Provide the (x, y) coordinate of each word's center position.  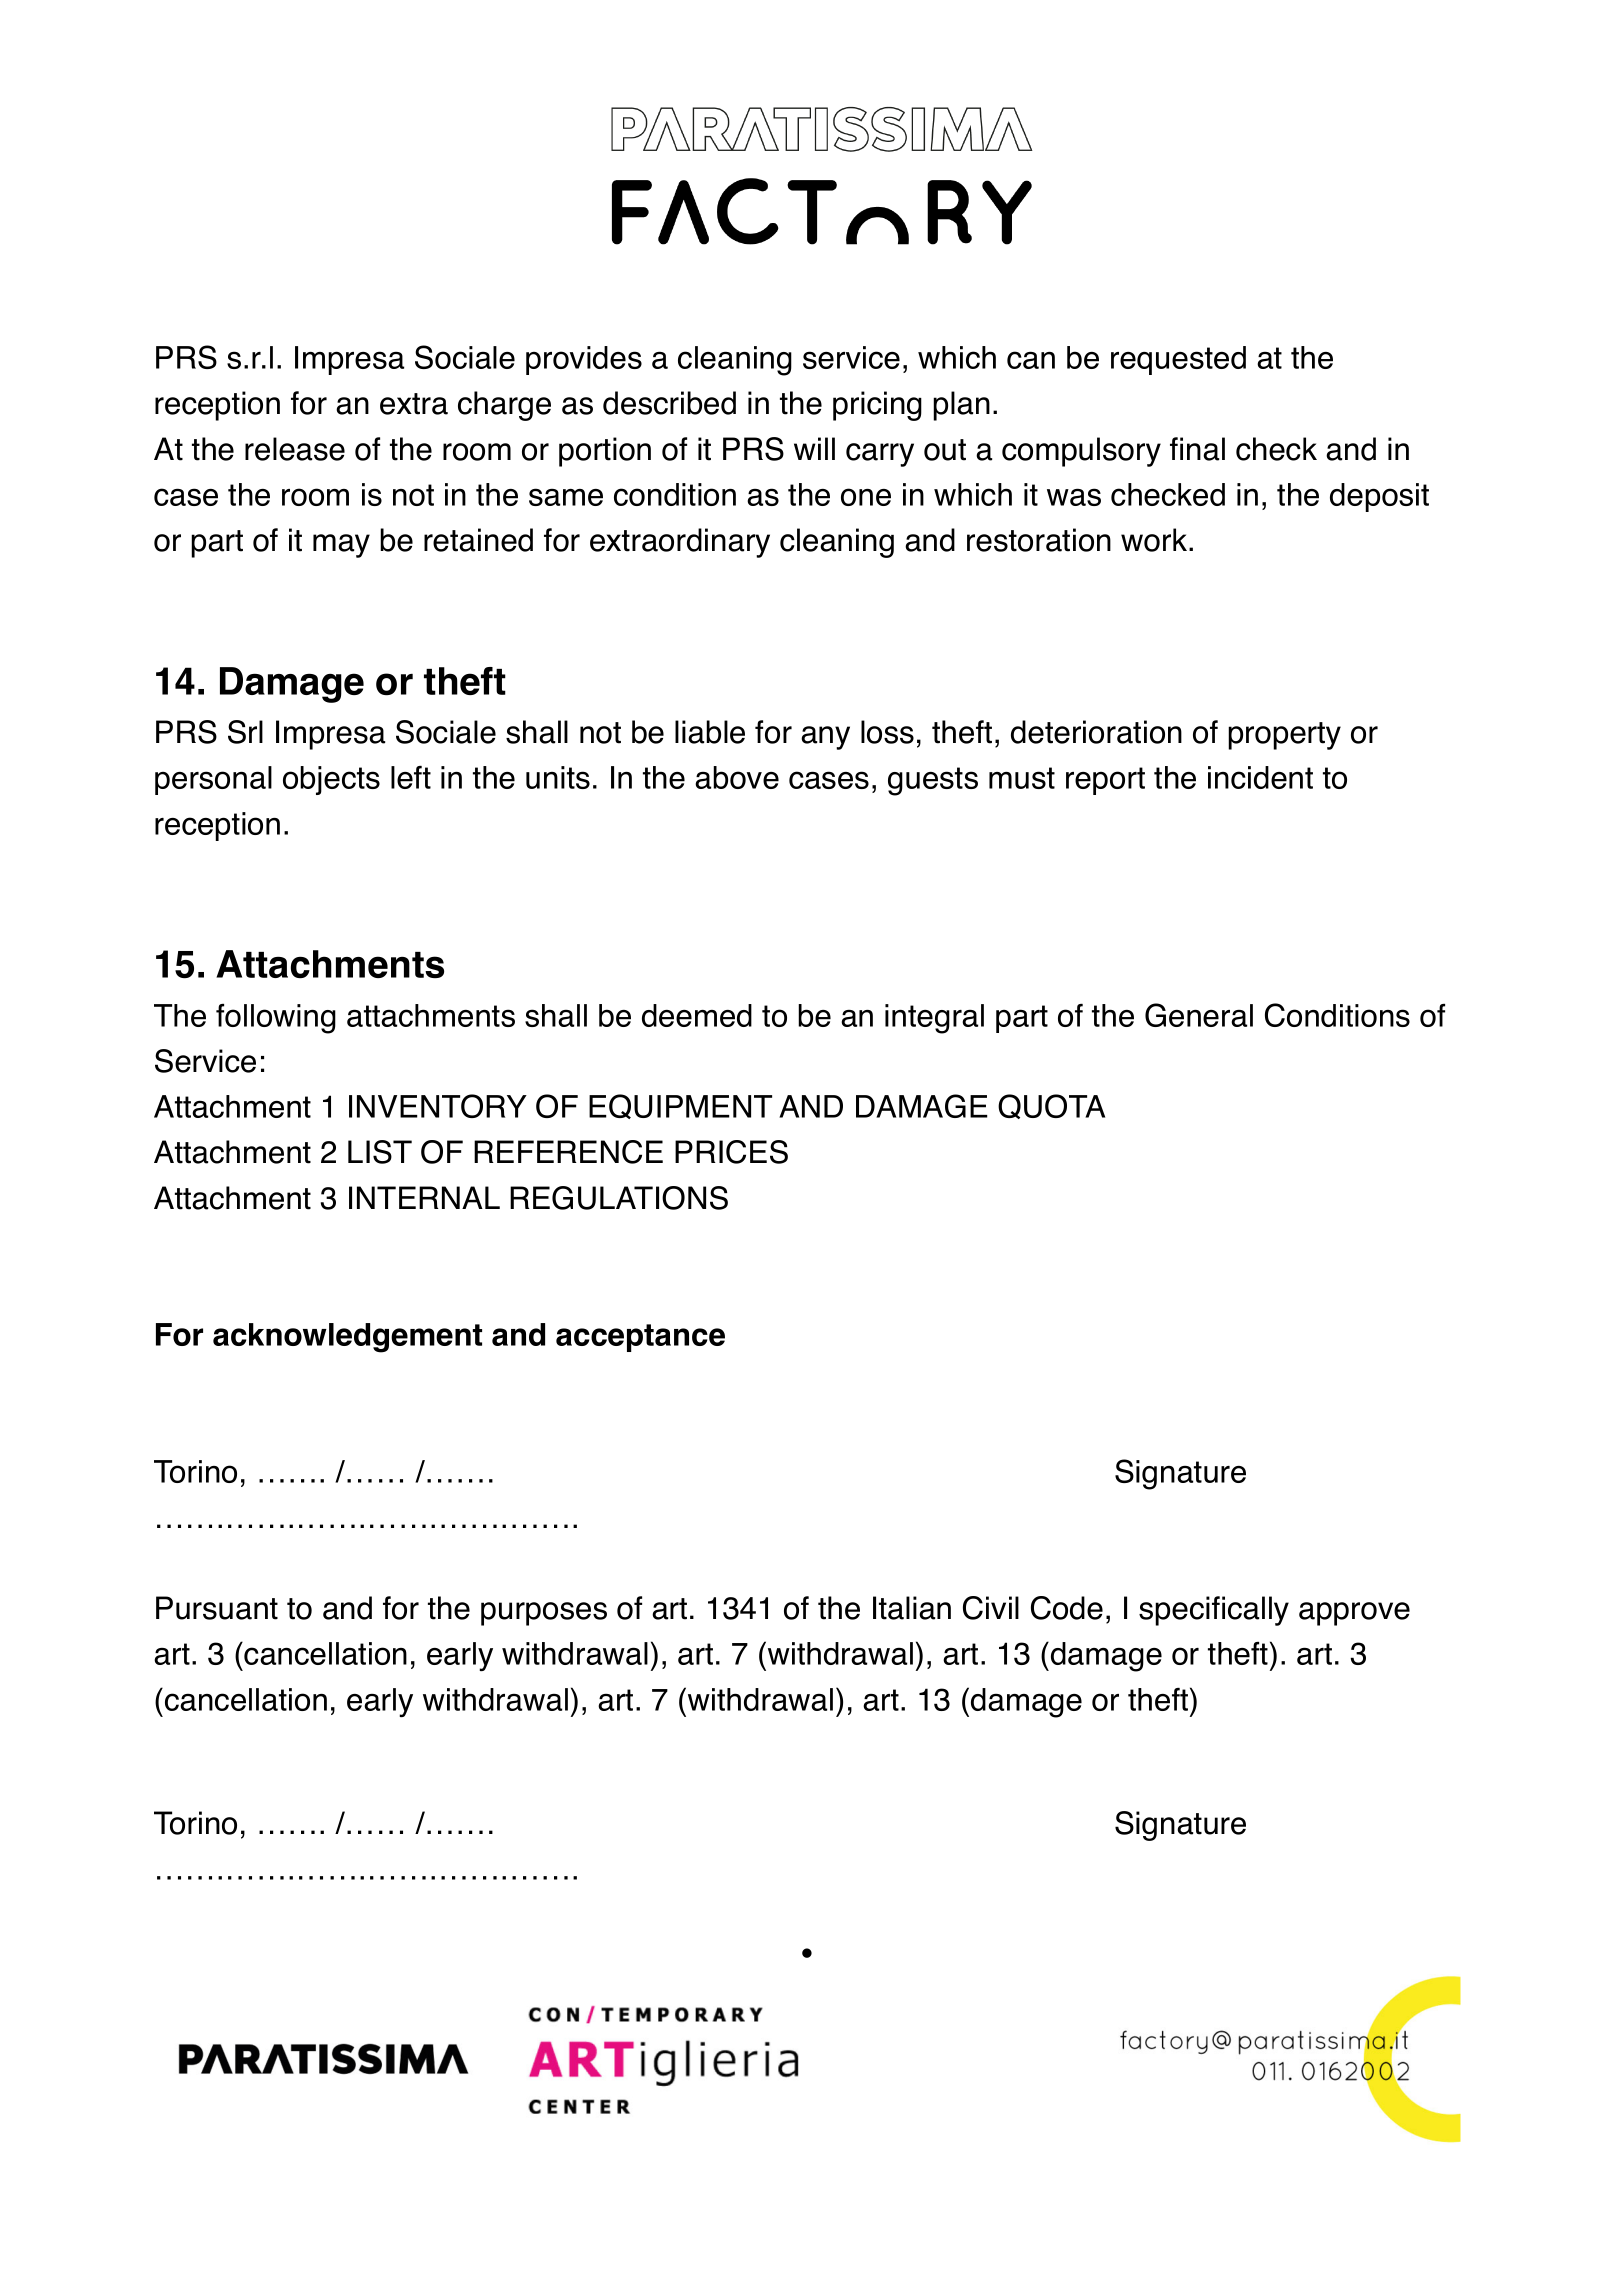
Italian (912, 1608)
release (295, 449)
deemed (697, 1015)
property (1284, 736)
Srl (245, 732)
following (276, 1019)
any (825, 738)
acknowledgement (347, 1338)
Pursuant (217, 1608)
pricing (877, 406)
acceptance (640, 1338)
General (1199, 1015)
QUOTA (1051, 1106)
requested (1178, 360)
